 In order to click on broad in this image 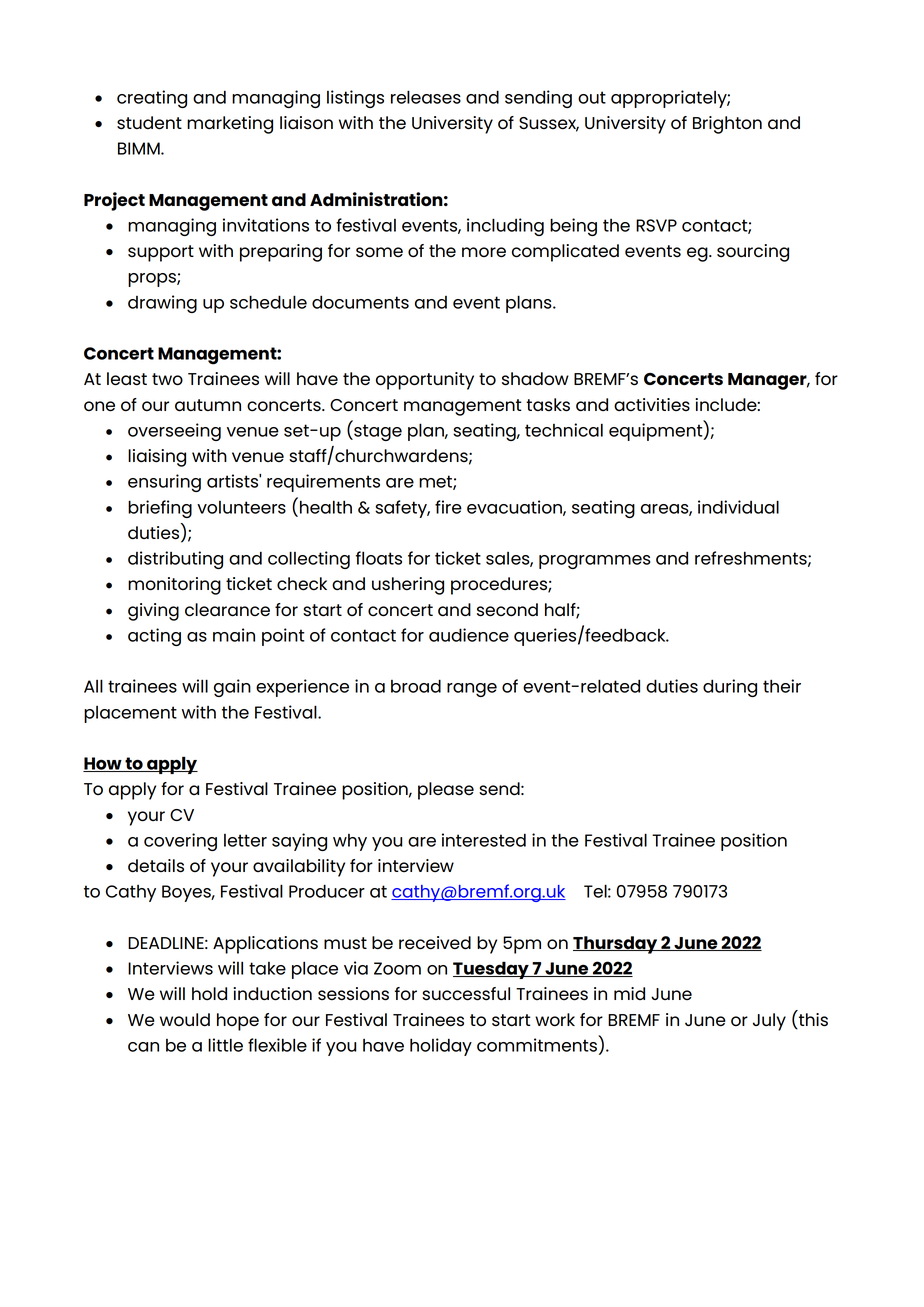, I will do `click(416, 686)`.
